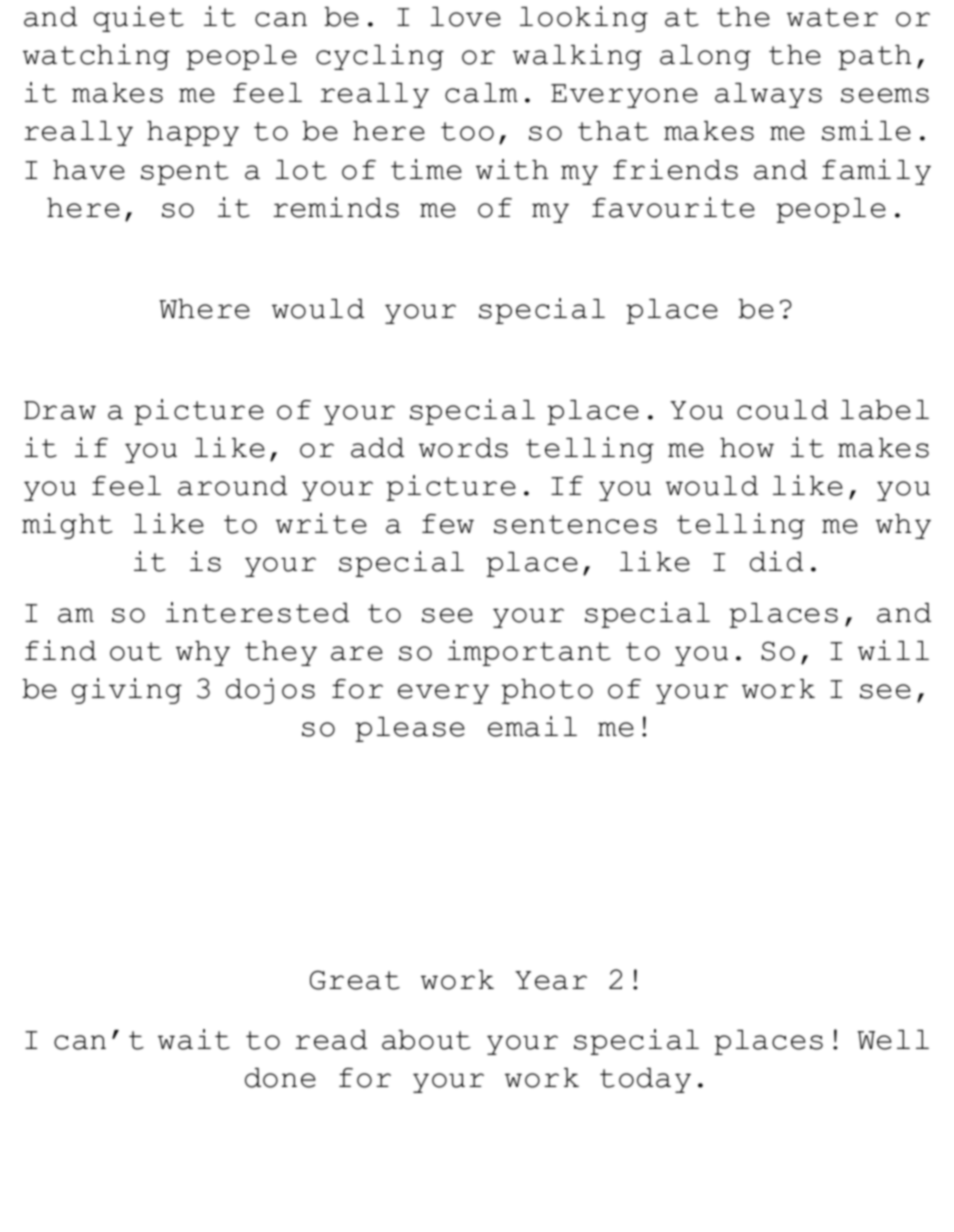 This screenshot has width=954, height=1232. I want to click on will, so click(893, 650).
